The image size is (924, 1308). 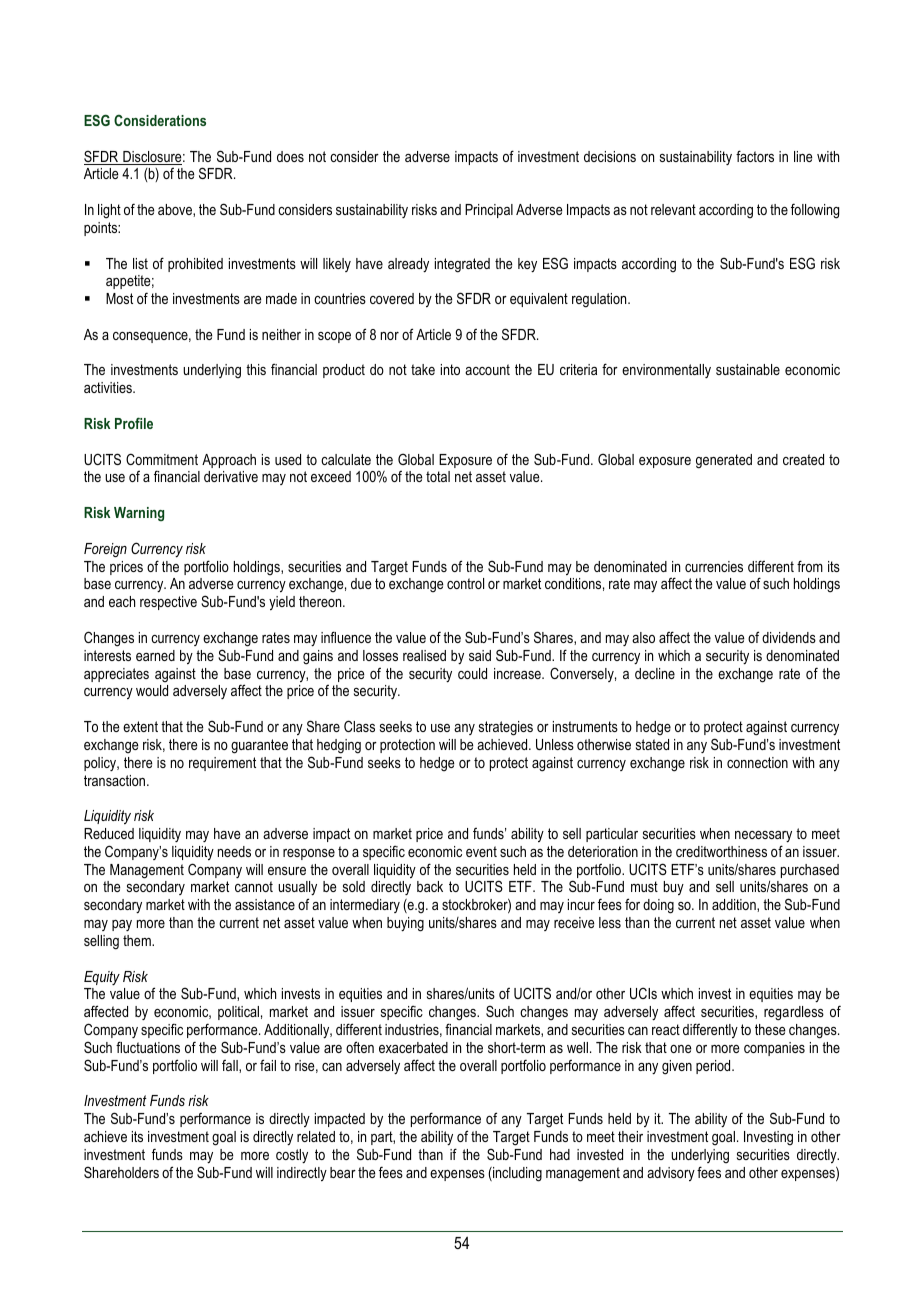 I want to click on factors, so click(x=755, y=156).
